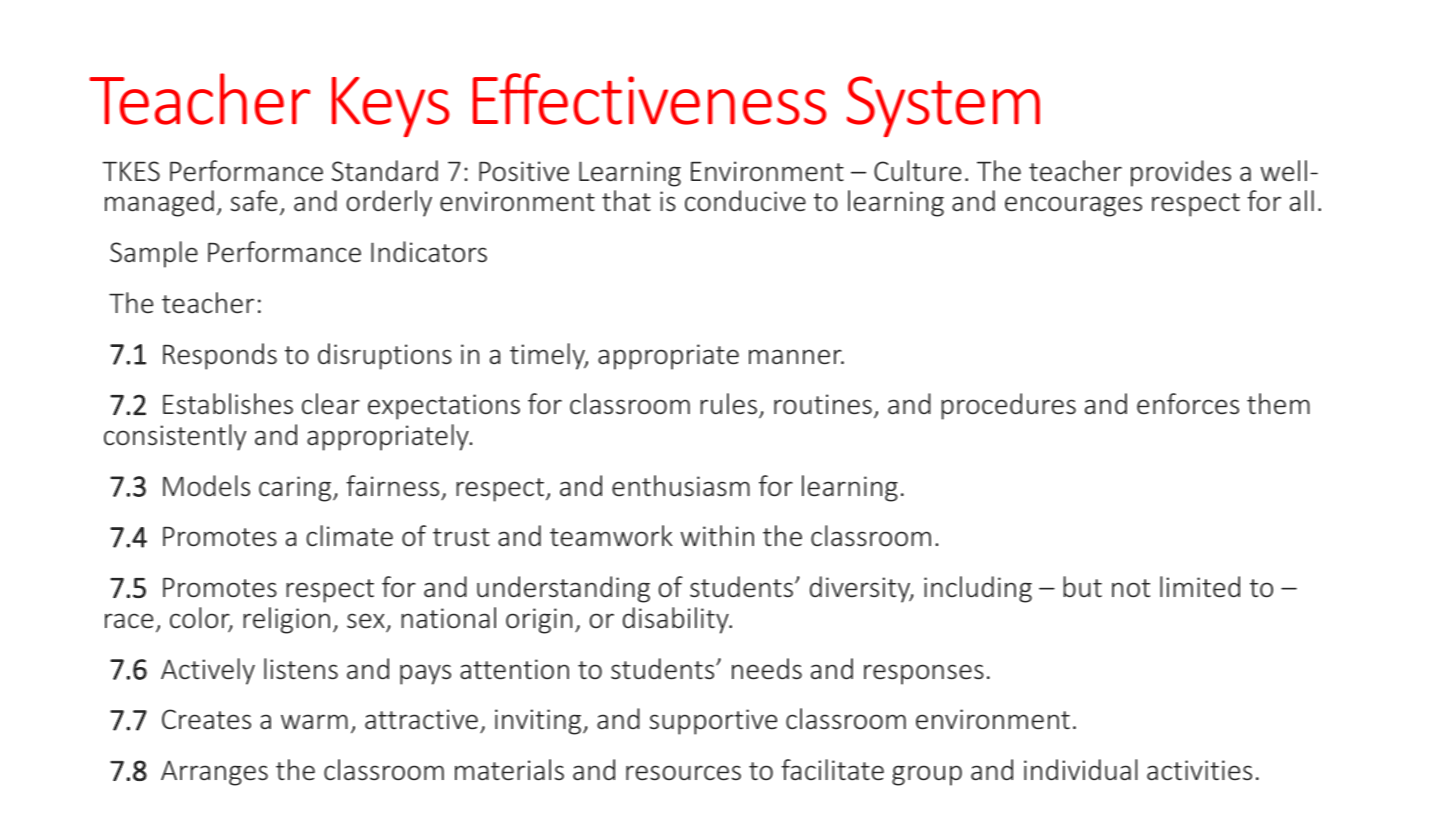 The width and height of the document is (1456, 819). What do you see at coordinates (681, 486) in the document?
I see `enthusiasm` at bounding box center [681, 486].
